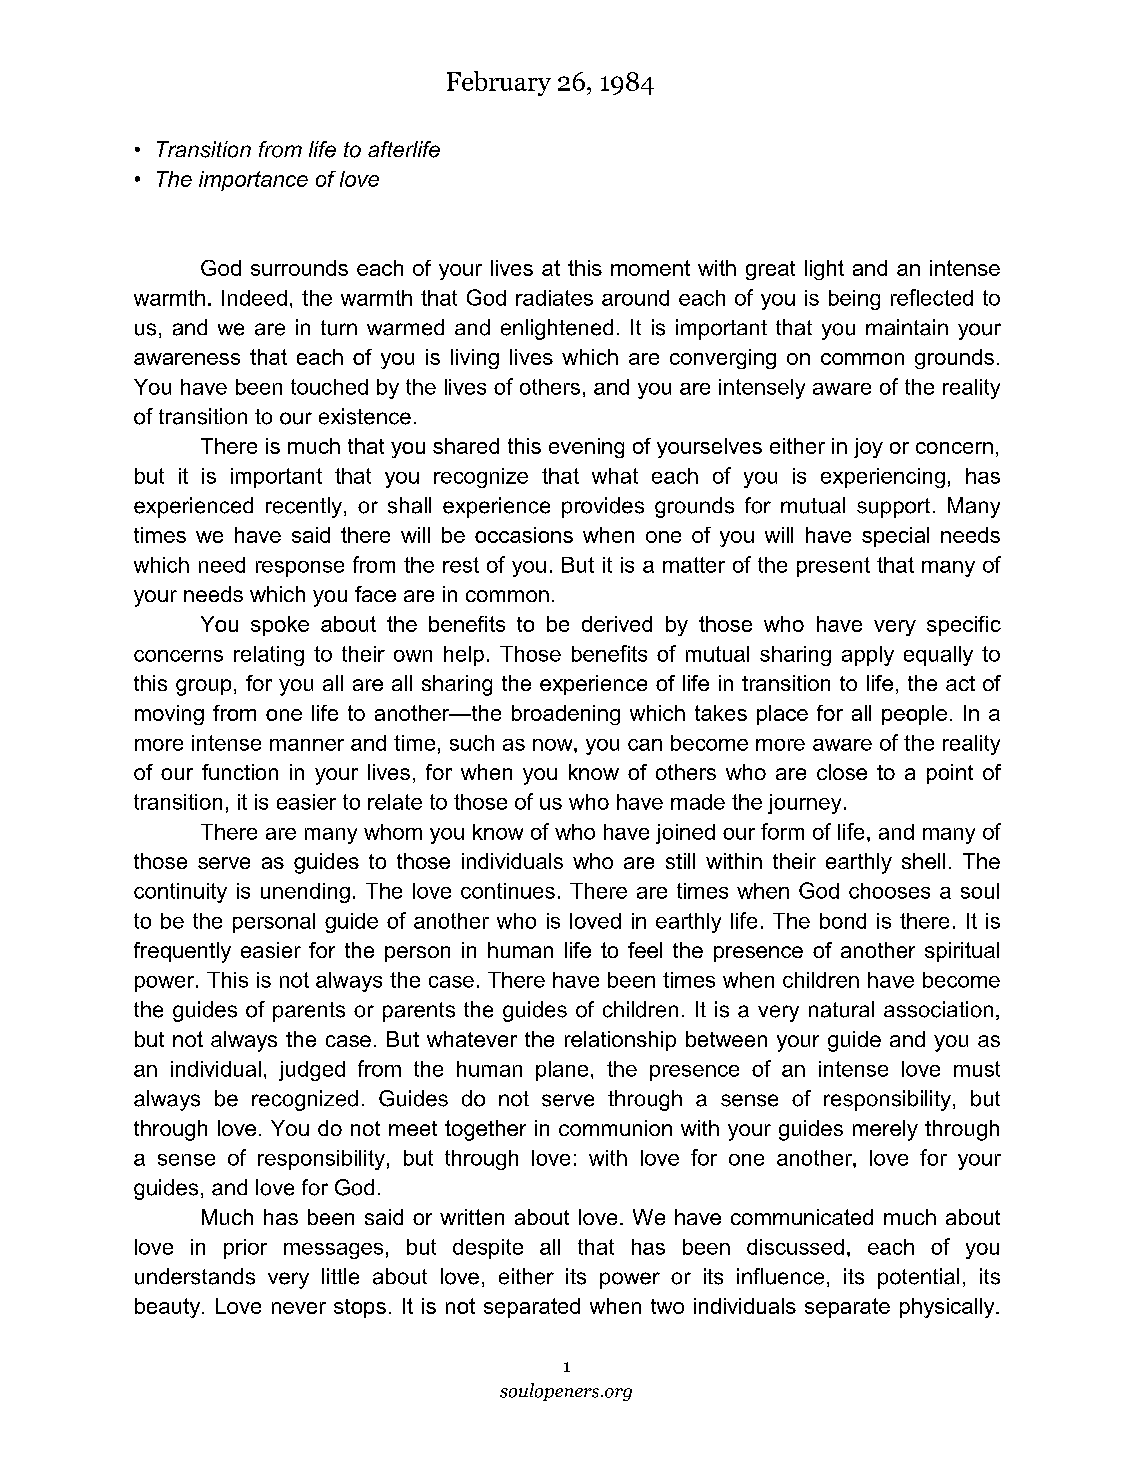 This screenshot has height=1468, width=1134. Describe the element at coordinates (499, 83) in the screenshot. I see `February` at that location.
